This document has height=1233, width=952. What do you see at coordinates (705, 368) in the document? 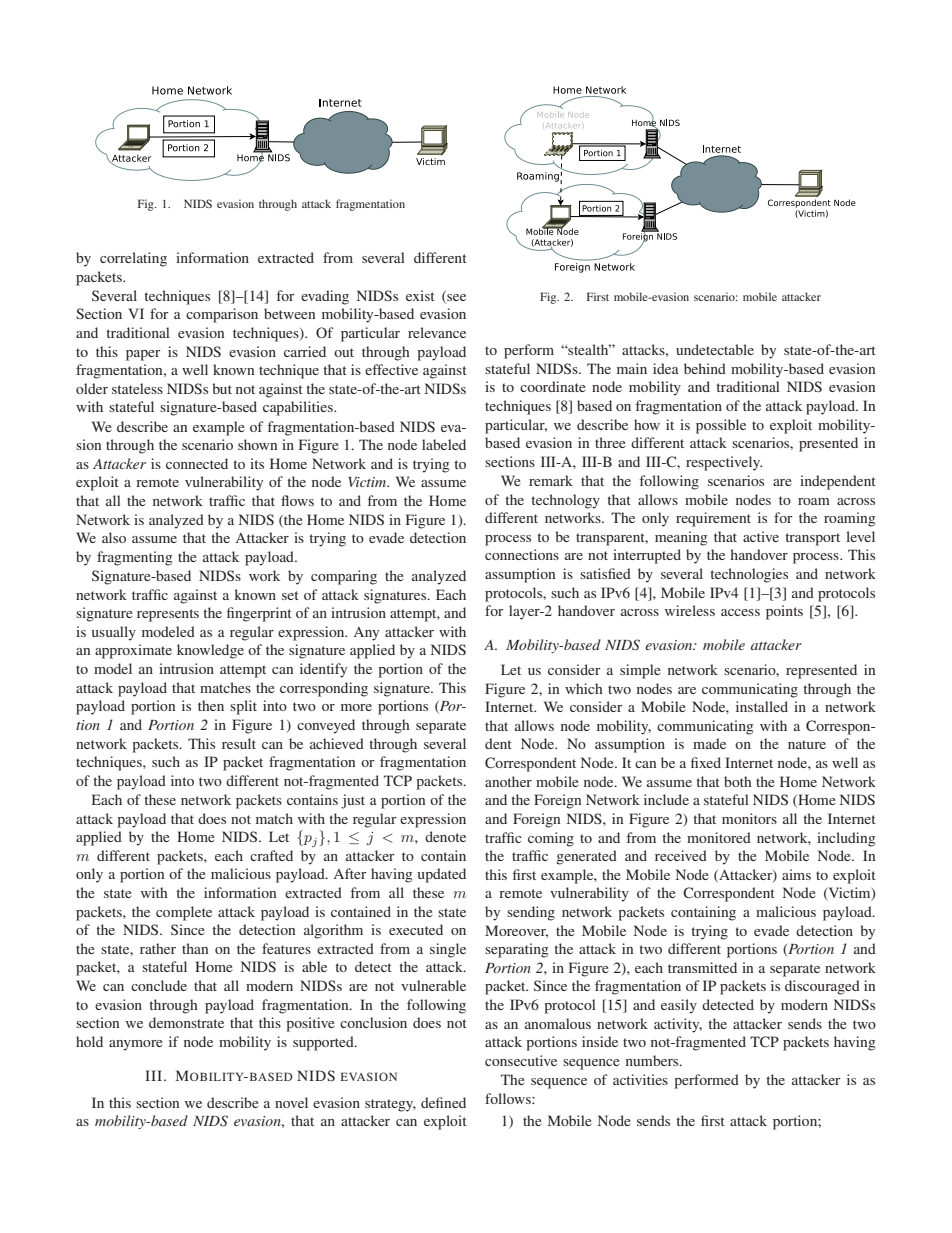
I see `behind` at bounding box center [705, 368].
